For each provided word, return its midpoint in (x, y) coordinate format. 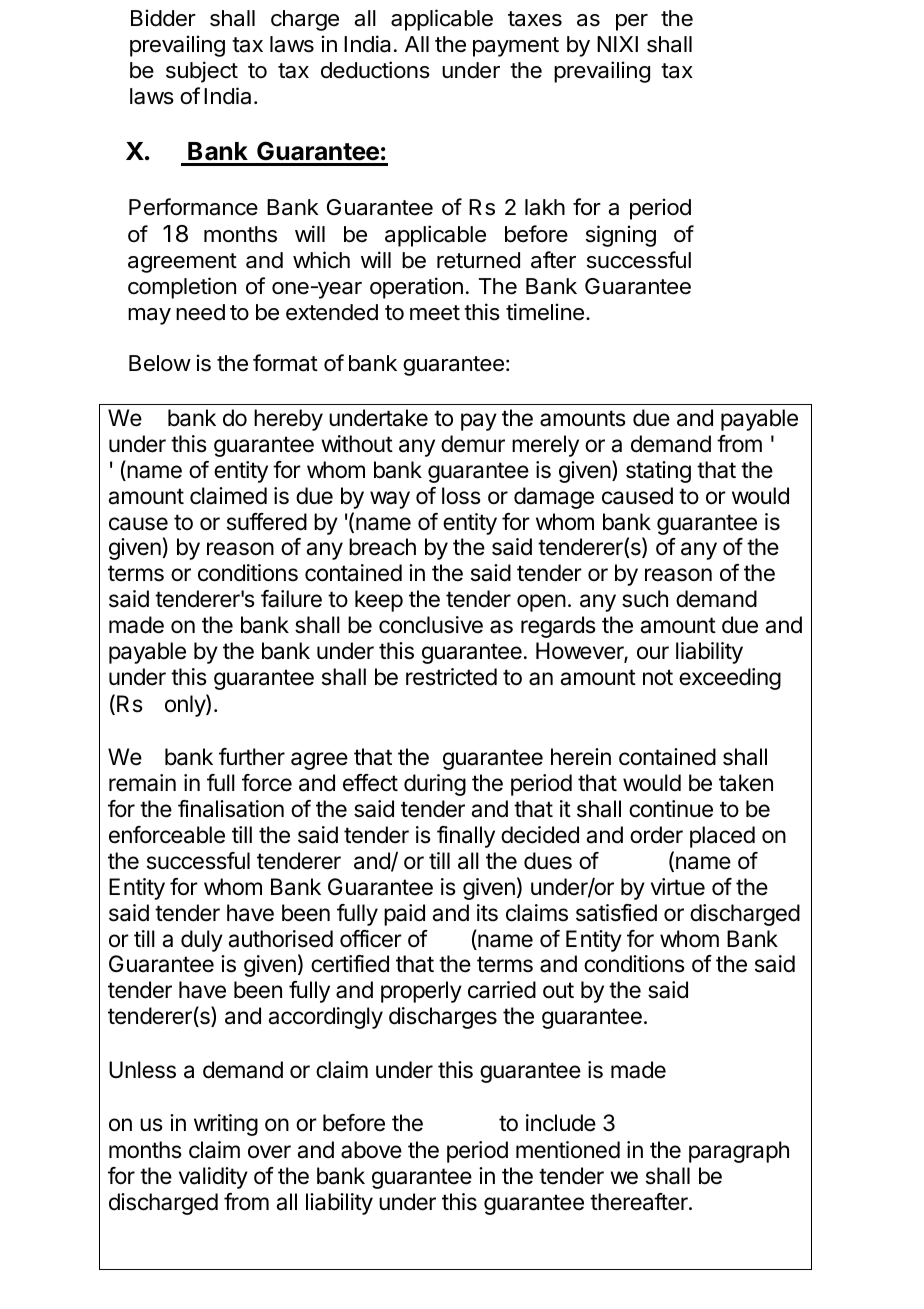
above (371, 1150)
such (645, 599)
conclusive (431, 625)
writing (226, 1125)
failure (291, 599)
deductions (375, 70)
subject (202, 72)
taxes (535, 19)
